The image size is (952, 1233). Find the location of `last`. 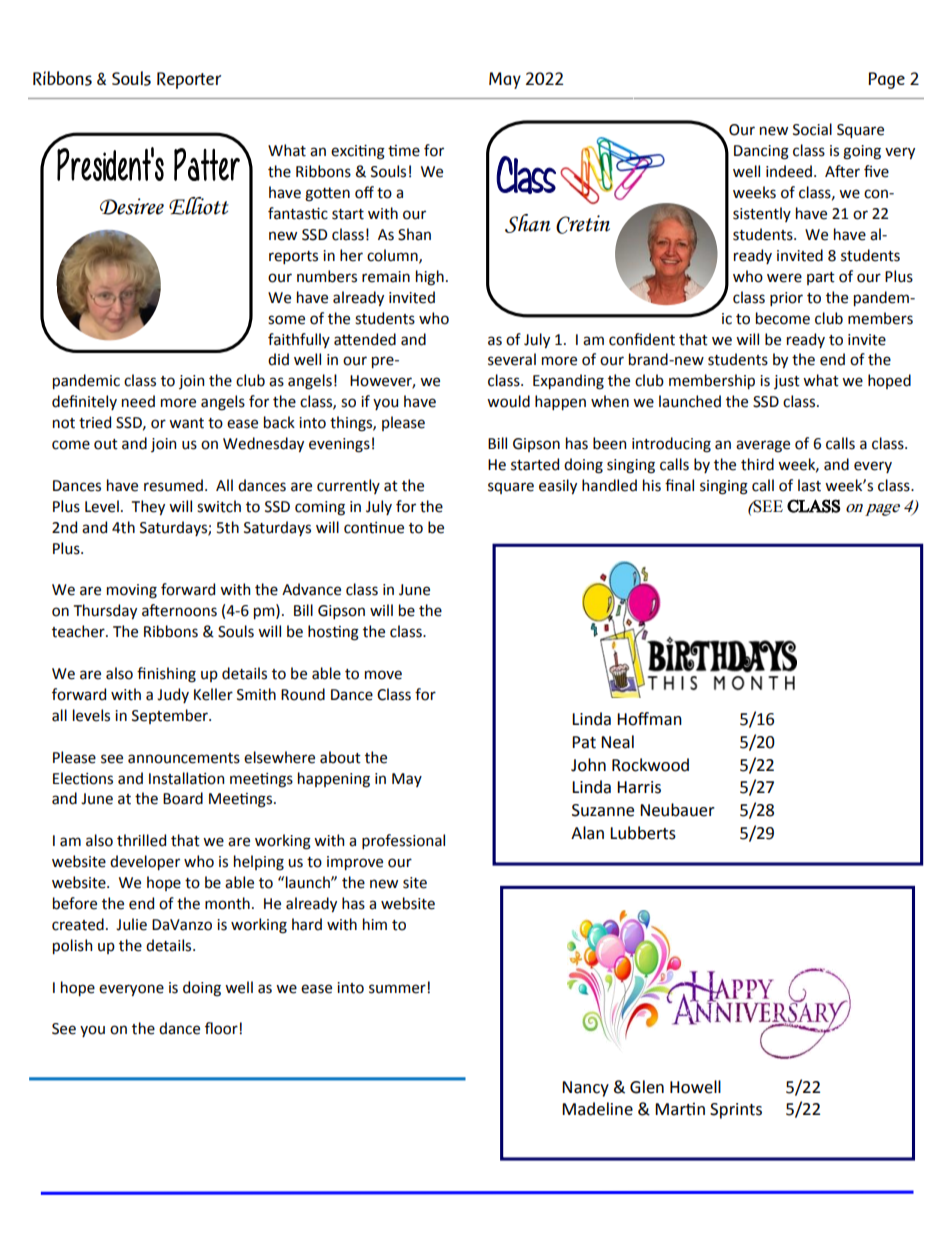

last is located at coordinates (809, 485).
